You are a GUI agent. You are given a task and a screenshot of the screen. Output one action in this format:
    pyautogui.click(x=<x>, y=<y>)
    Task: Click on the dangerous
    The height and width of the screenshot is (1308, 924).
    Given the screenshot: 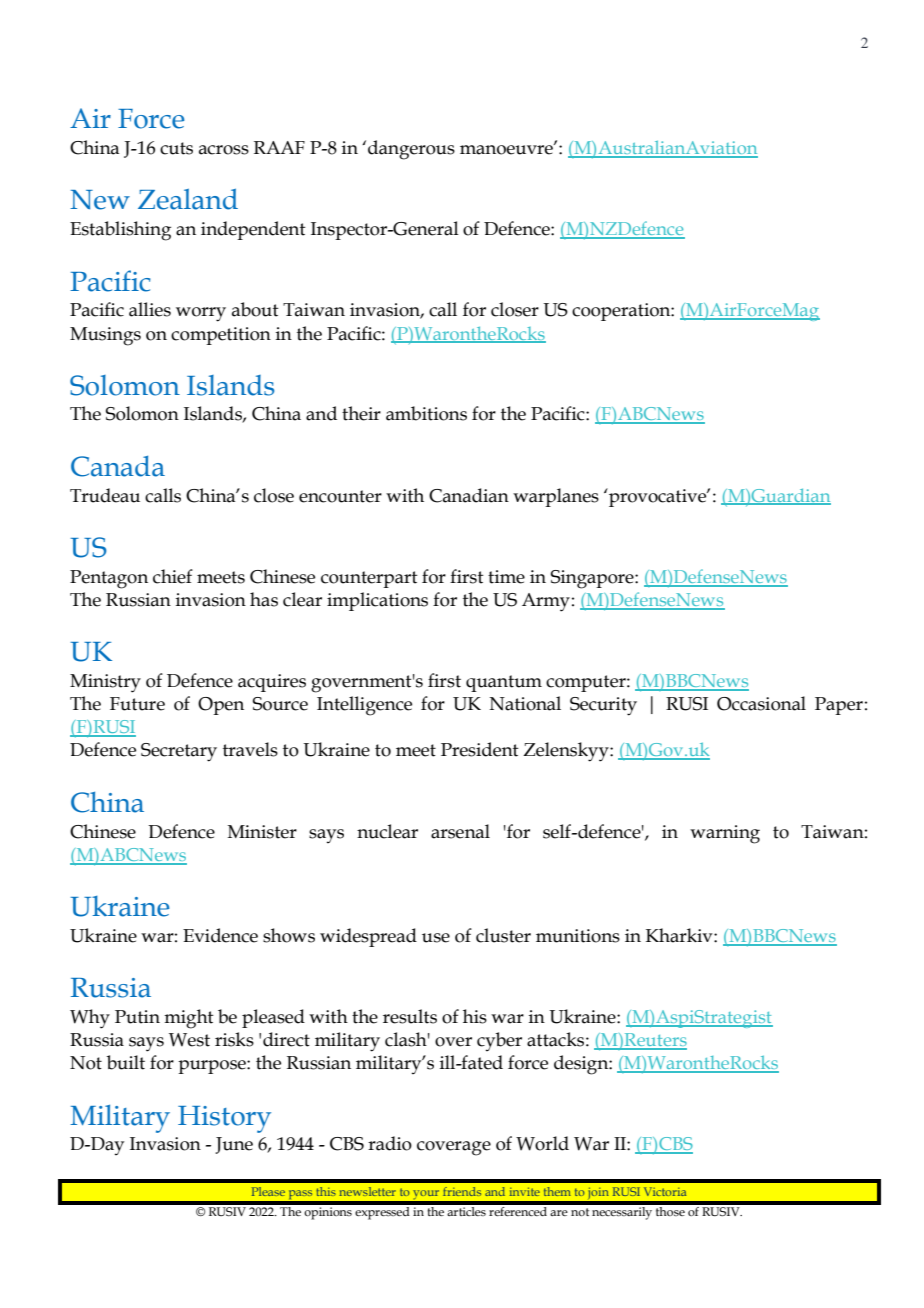 What is the action you would take?
    pyautogui.click(x=411, y=150)
